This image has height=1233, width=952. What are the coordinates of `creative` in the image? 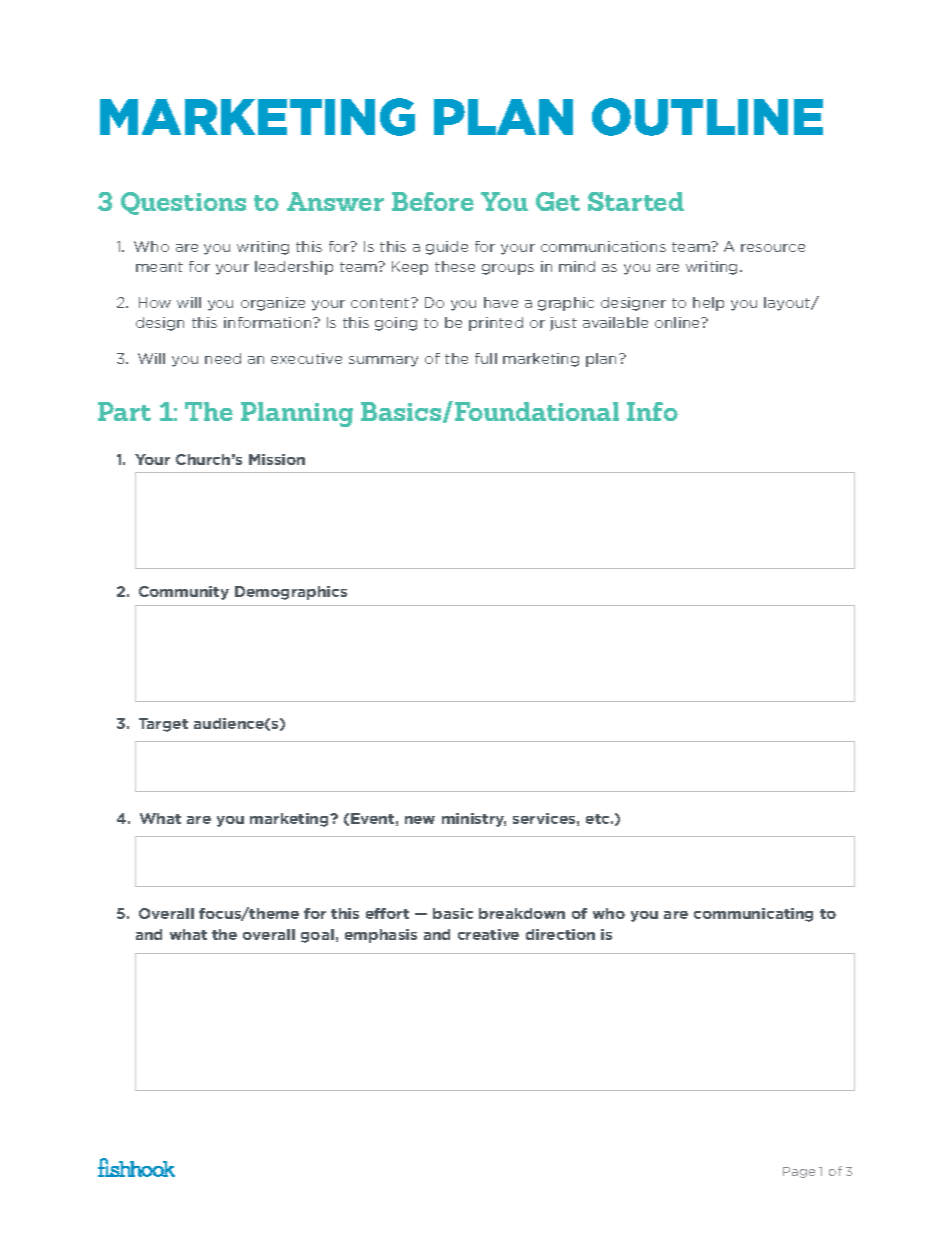 It's located at (488, 934).
